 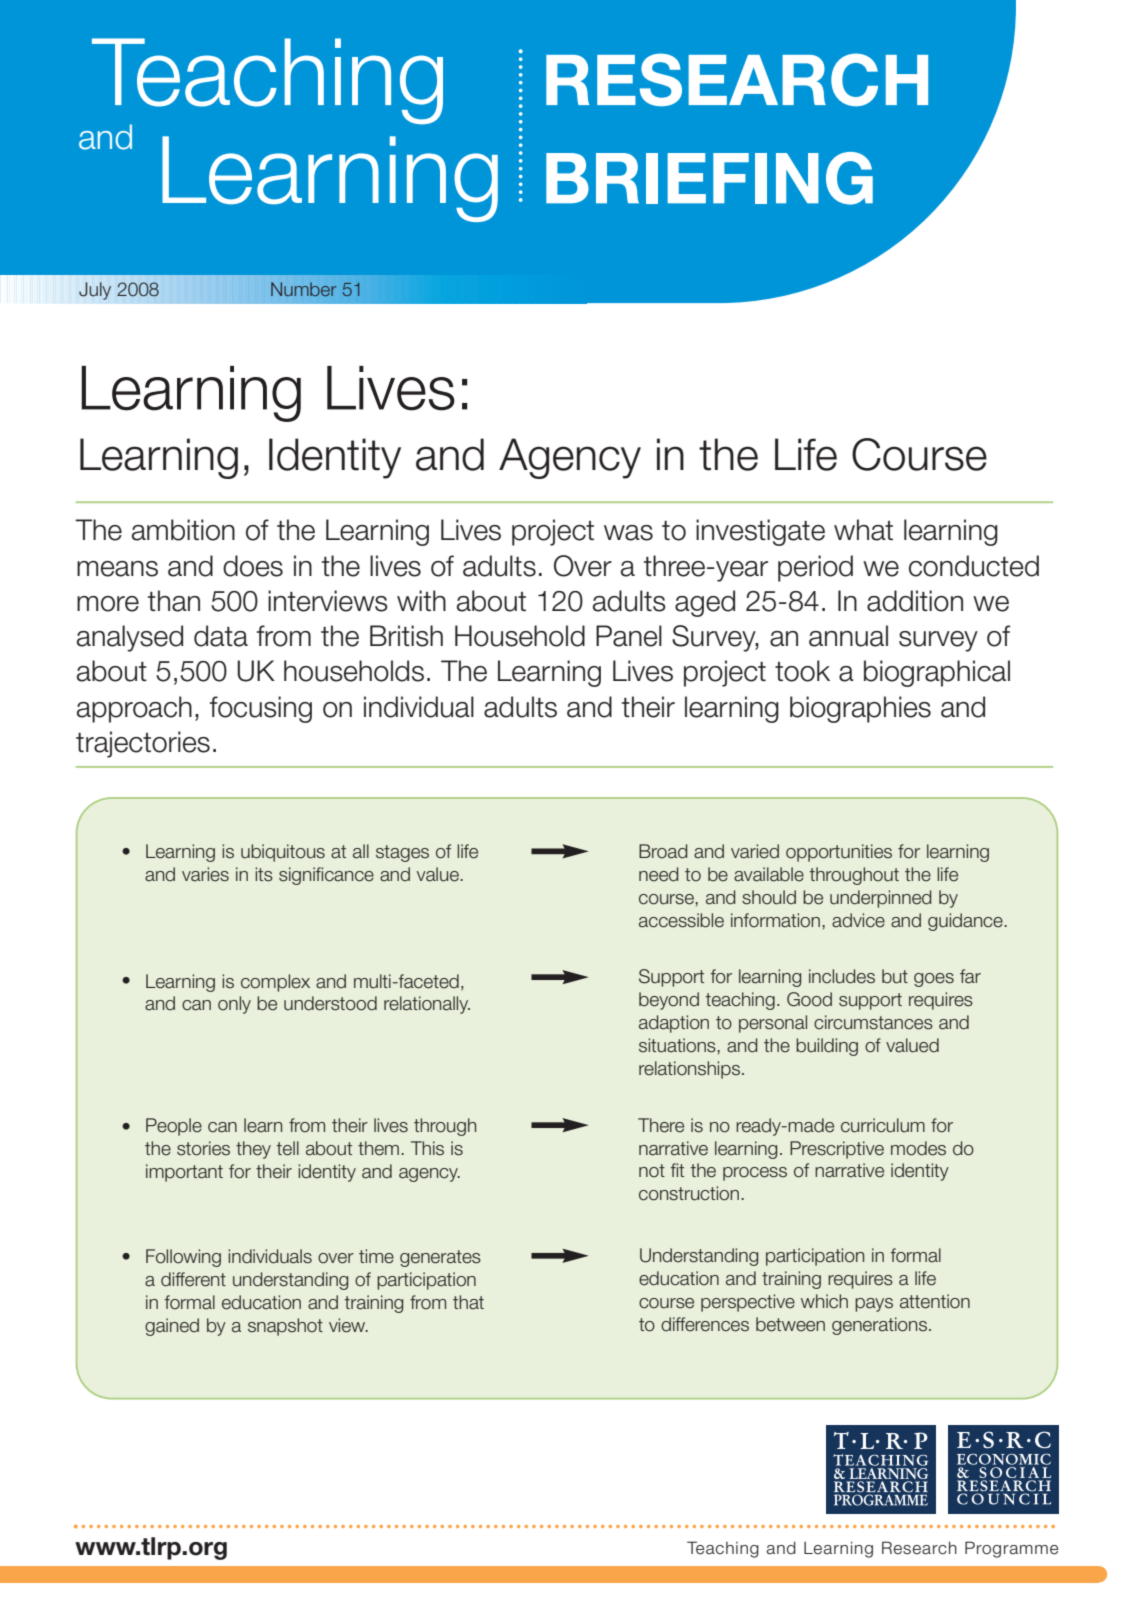 What do you see at coordinates (304, 289) in the page?
I see `Number` at bounding box center [304, 289].
